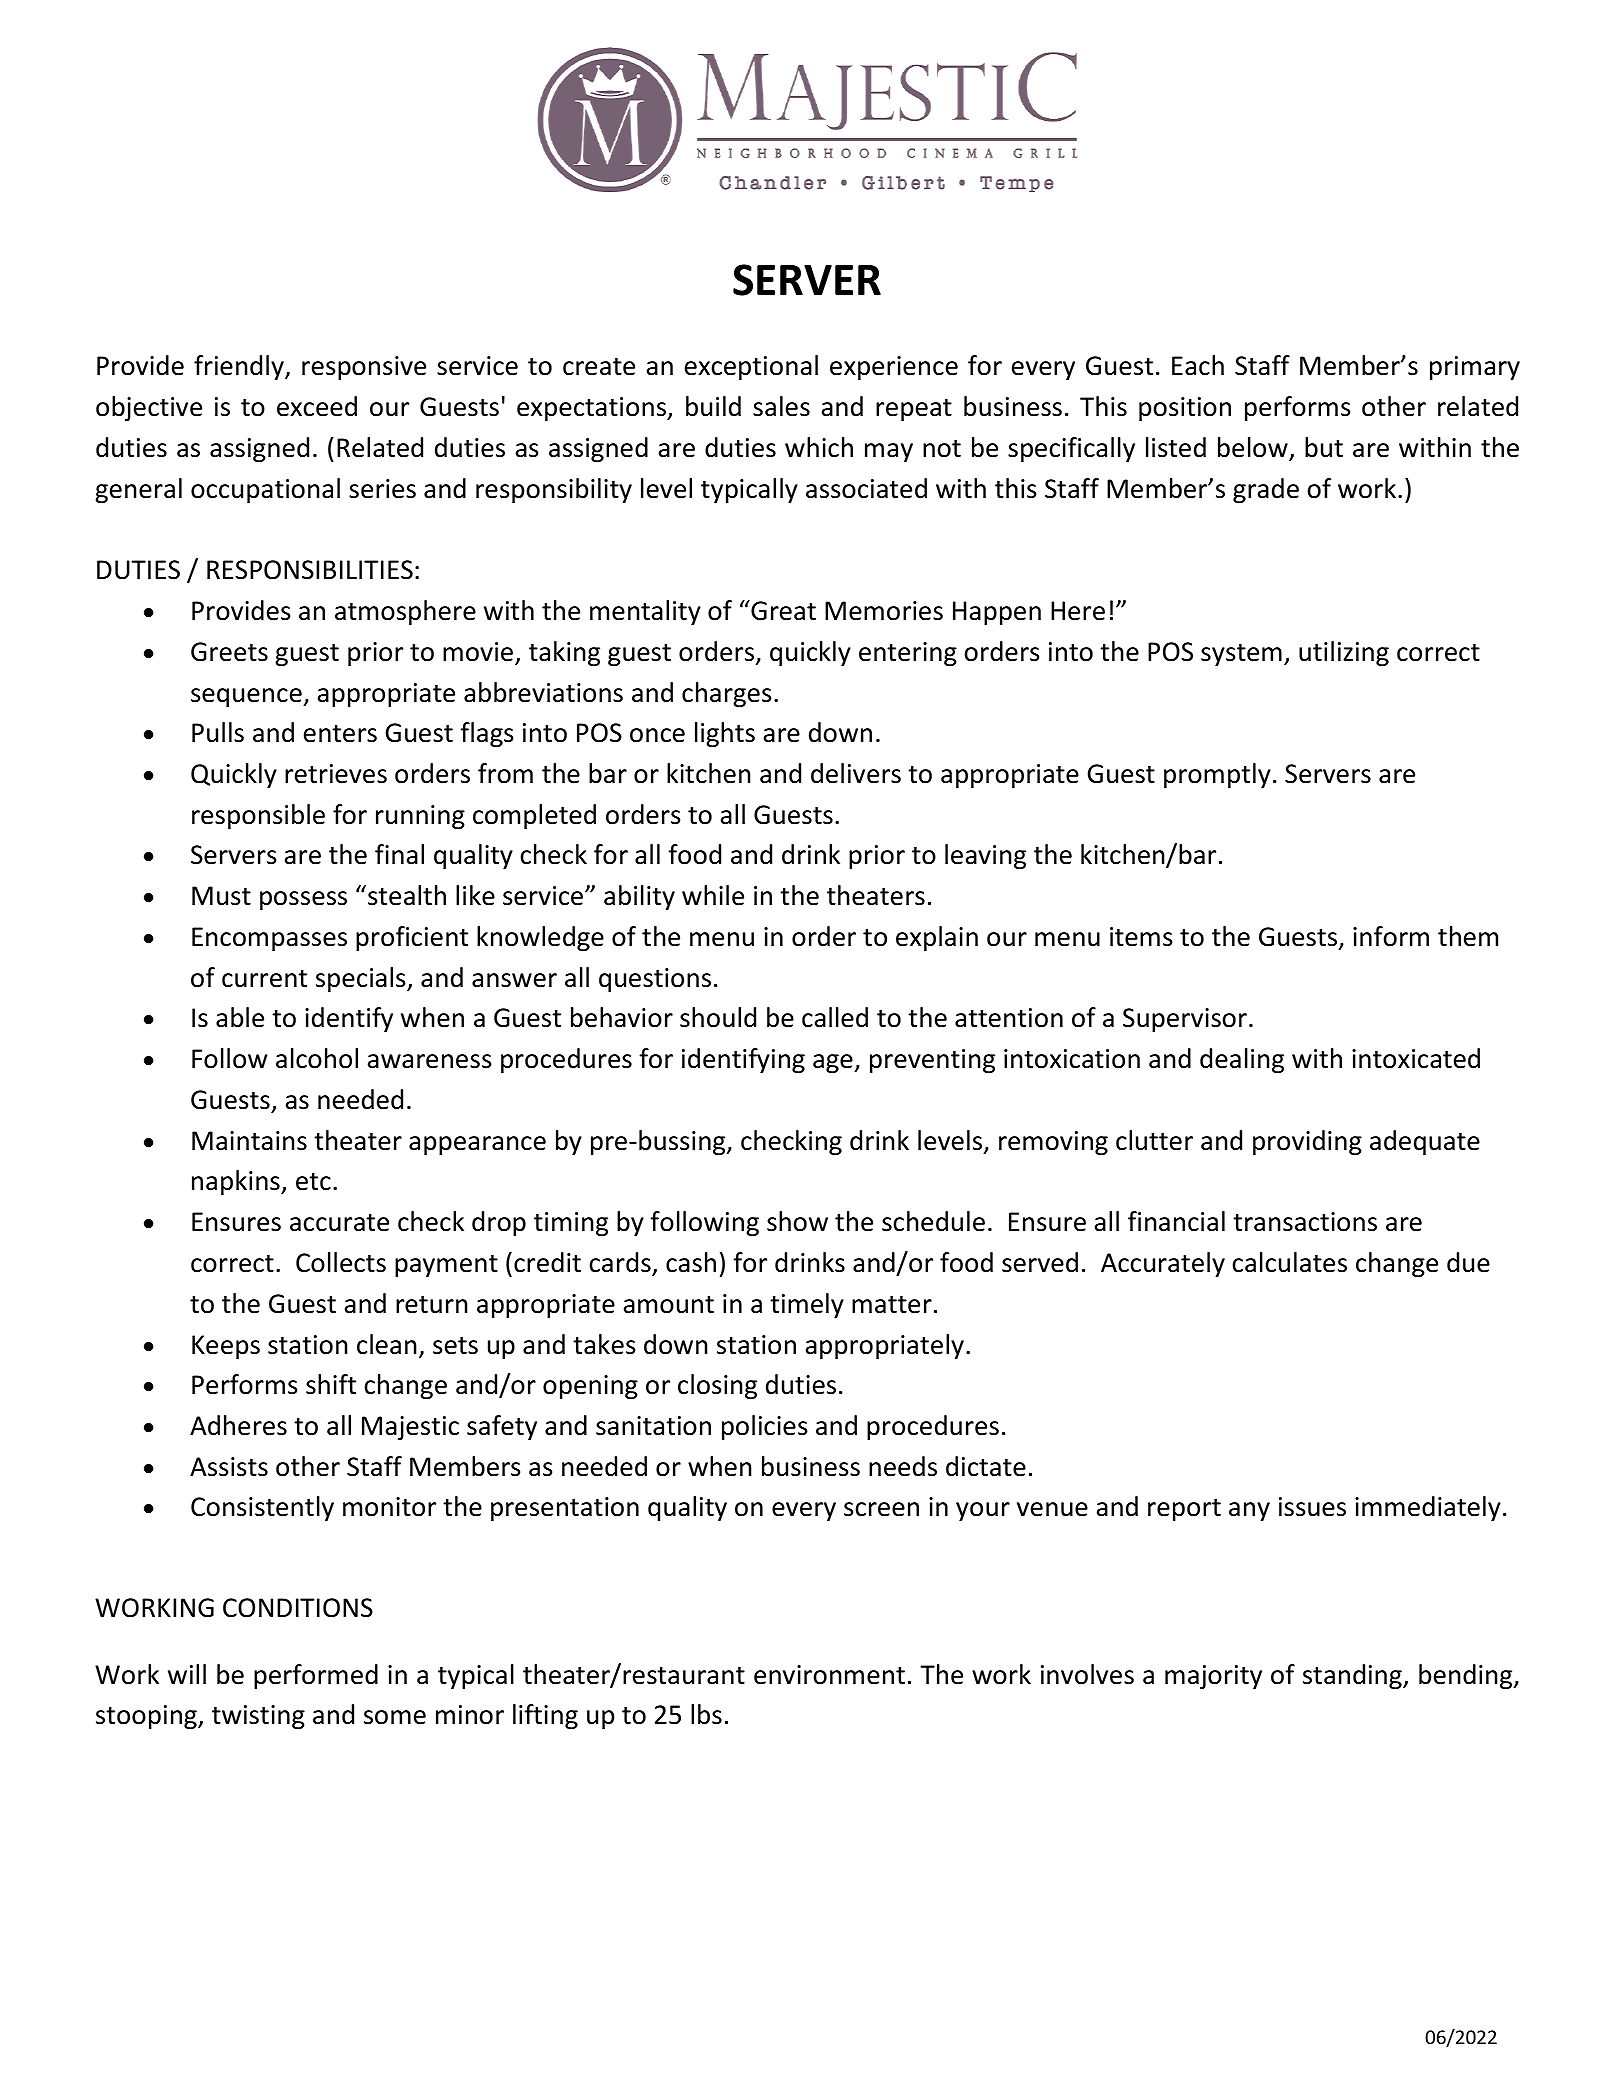  Describe the element at coordinates (781, 406) in the screenshot. I see `sales` at that location.
